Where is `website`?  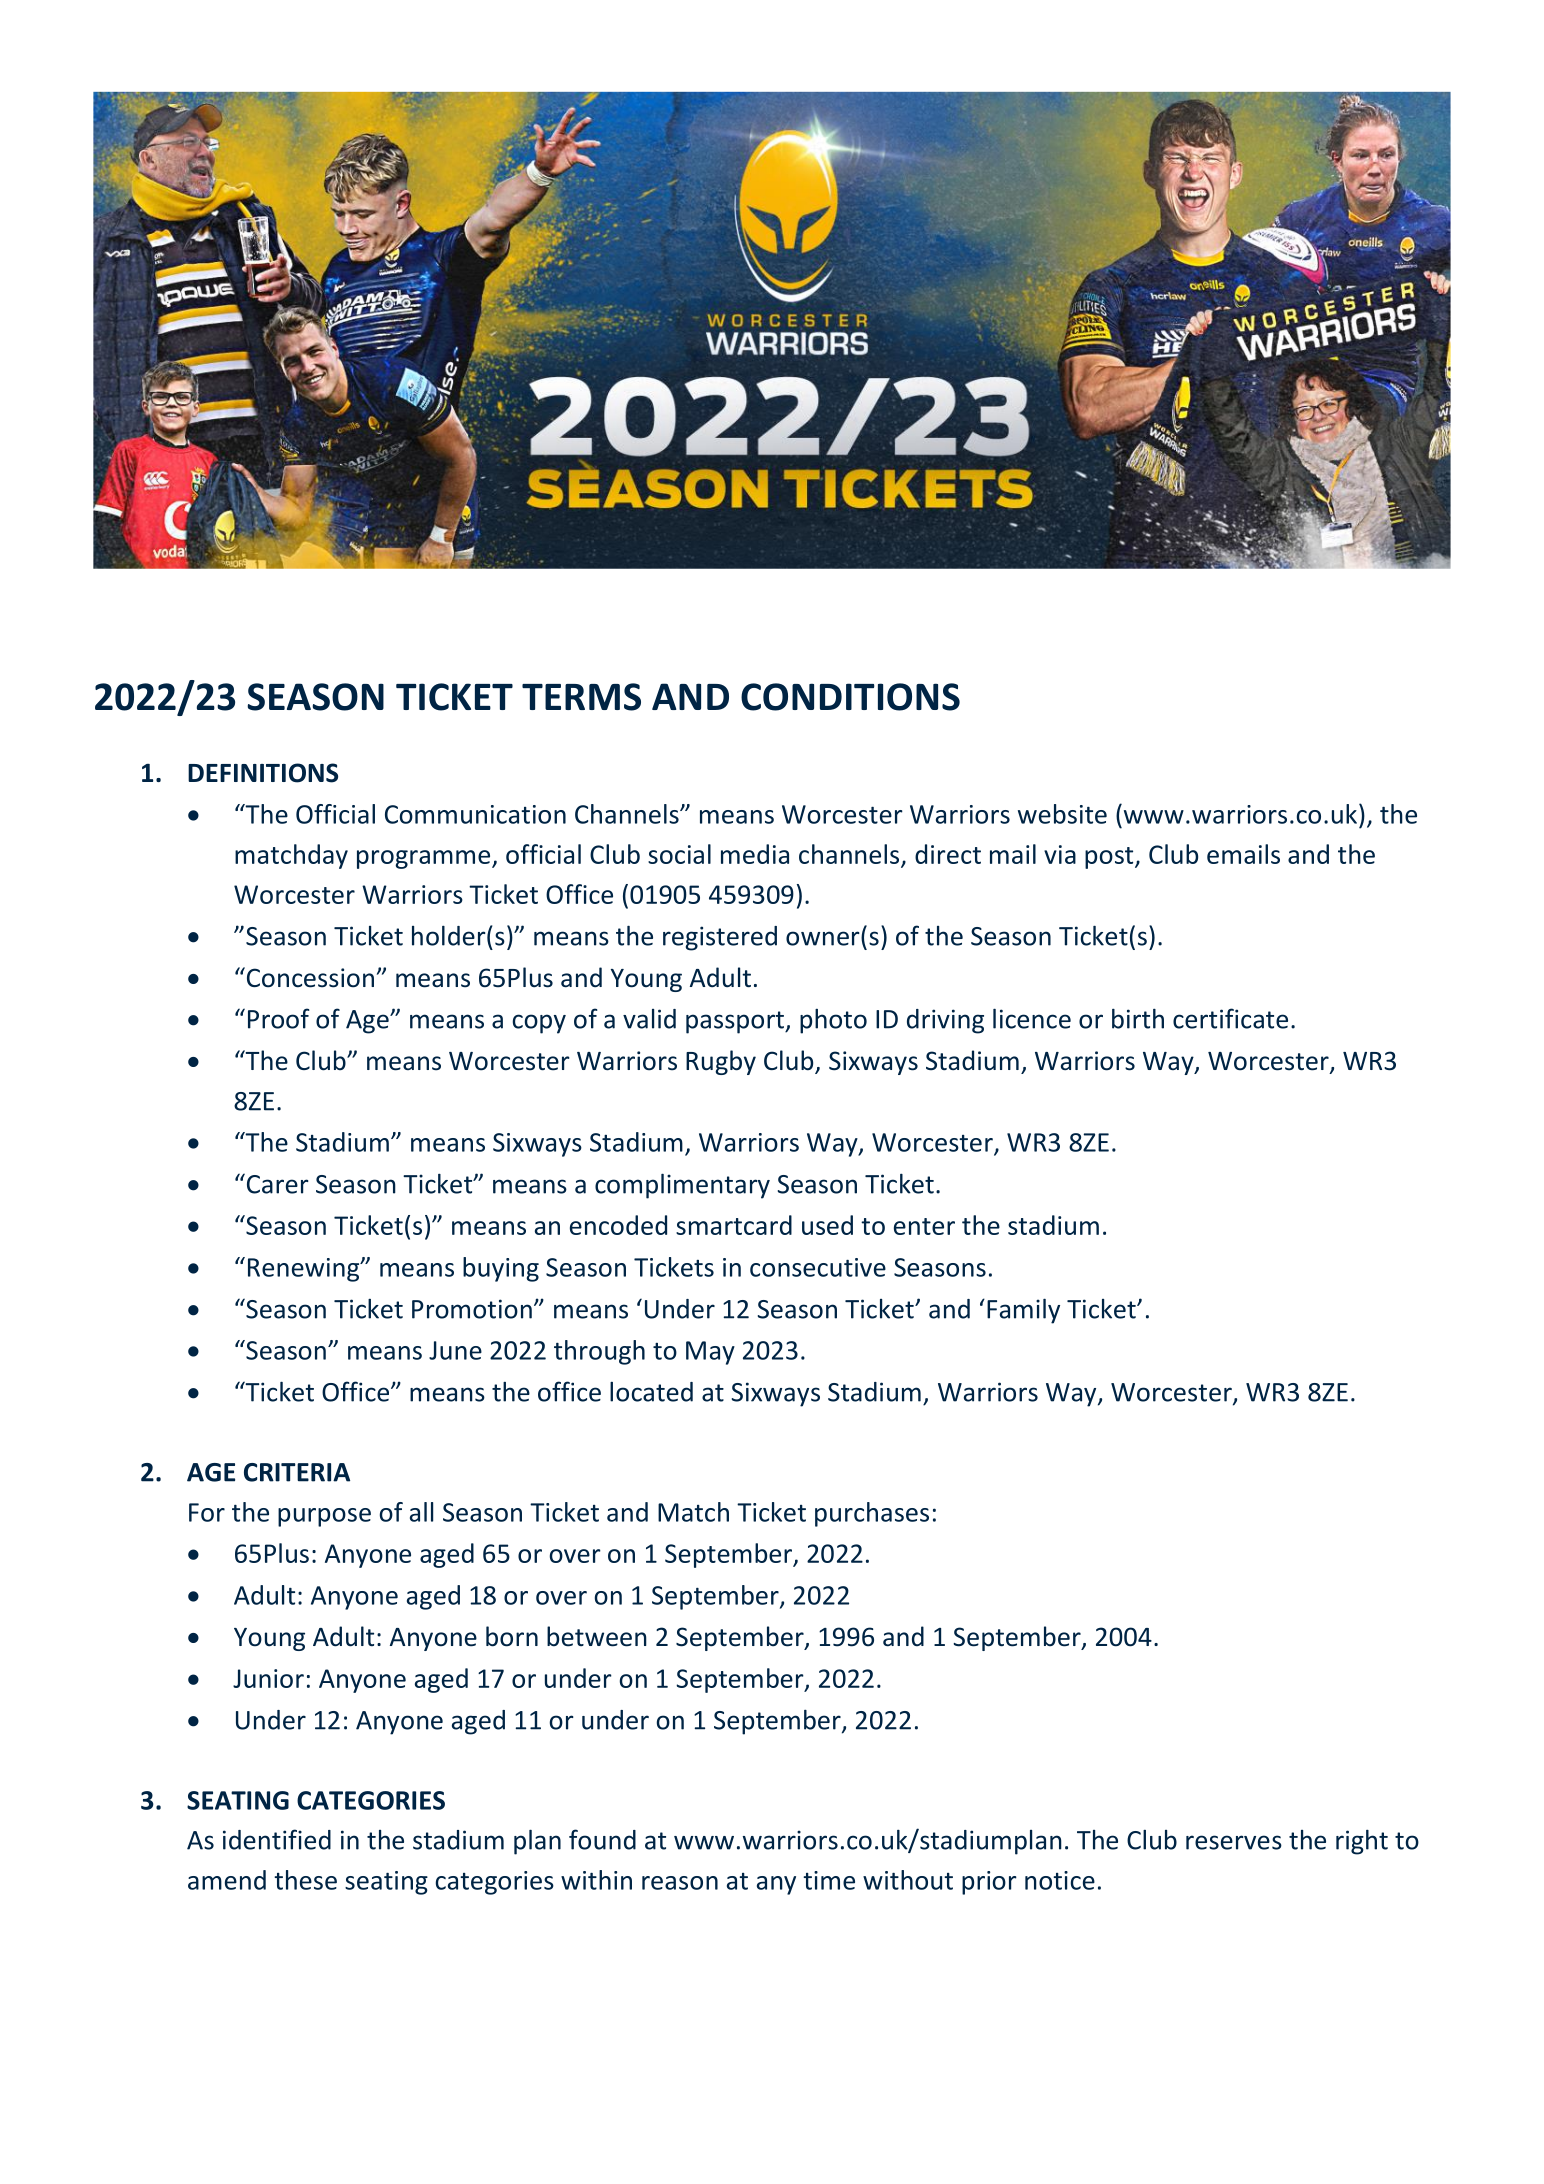 website is located at coordinates (1062, 814).
